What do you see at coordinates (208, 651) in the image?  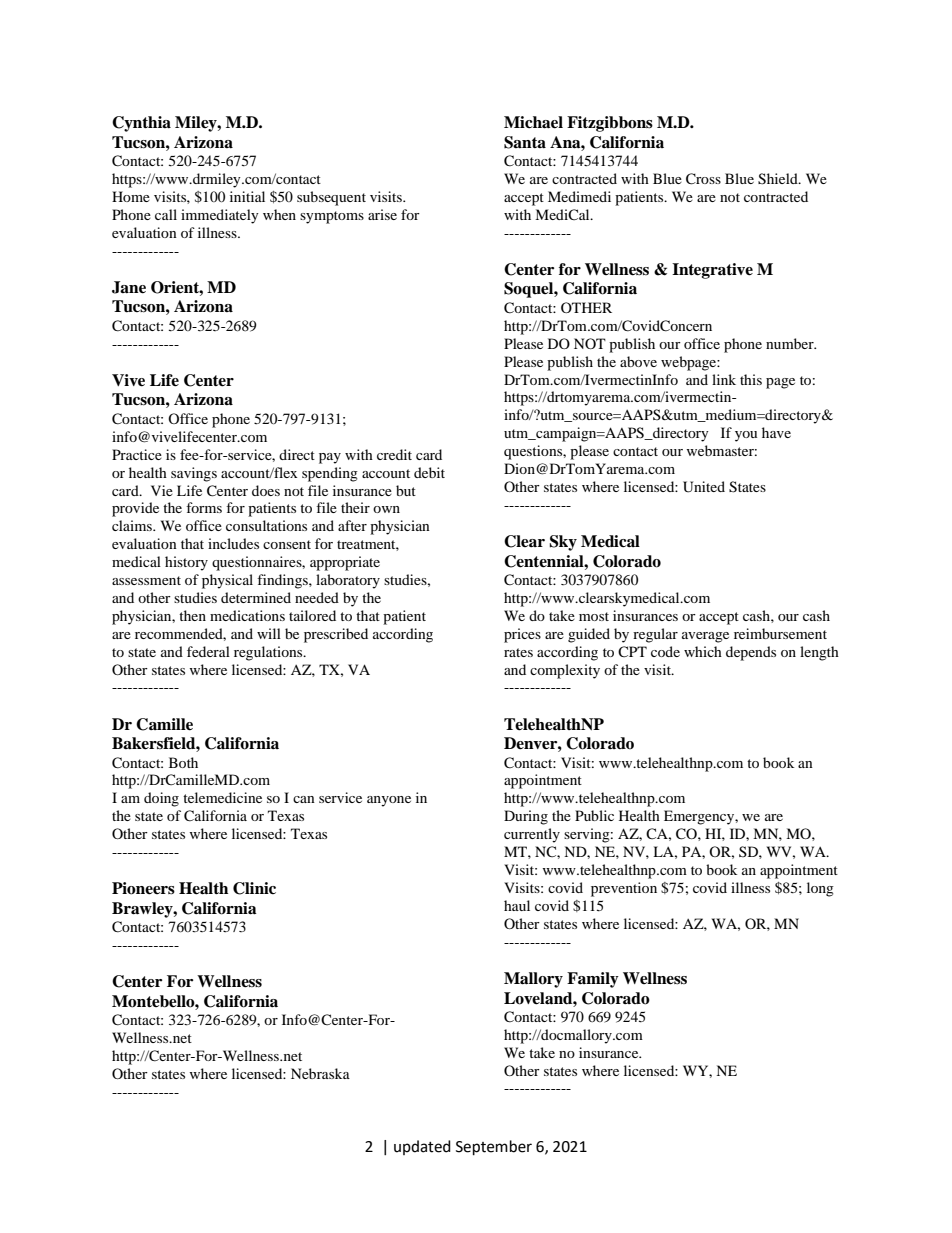 I see `federal` at bounding box center [208, 651].
